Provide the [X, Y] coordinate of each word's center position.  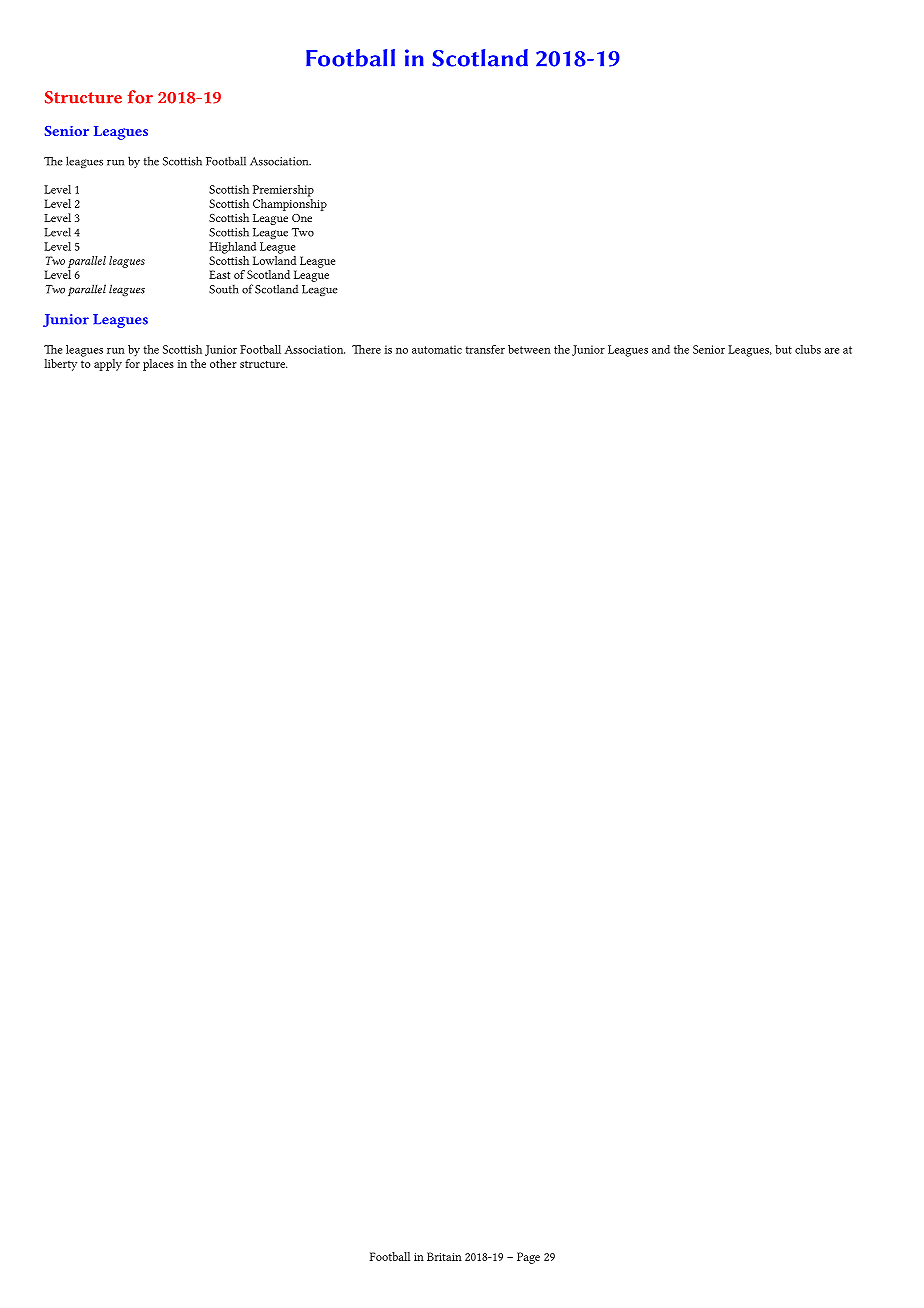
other [223, 363]
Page [528, 1258]
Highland [232, 248]
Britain [444, 1256]
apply [108, 365]
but [783, 349]
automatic [437, 349]
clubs [808, 349]
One [302, 218]
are [831, 351]
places [158, 365]
